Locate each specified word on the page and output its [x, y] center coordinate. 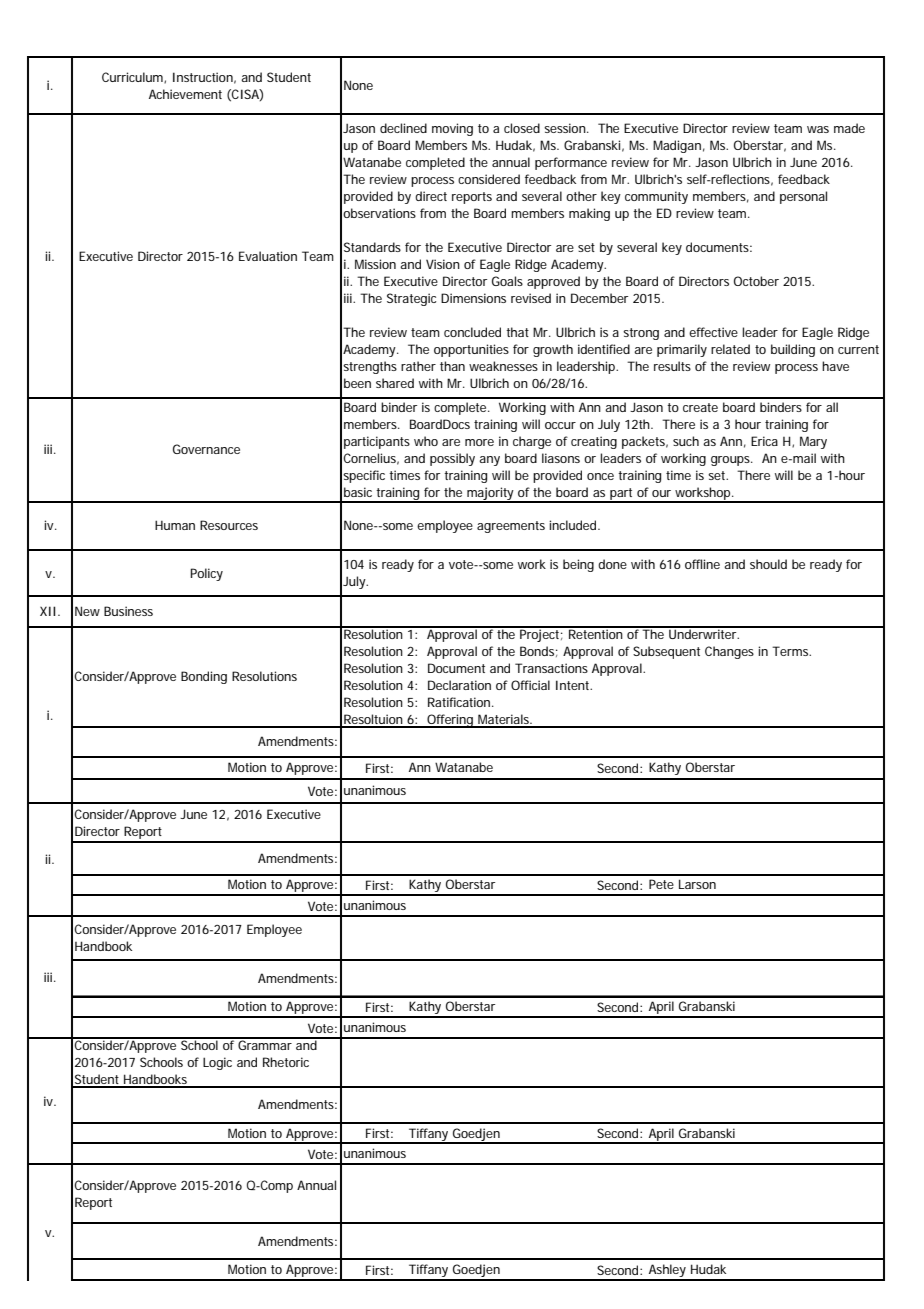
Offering [450, 721]
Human [175, 525]
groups [731, 461]
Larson [697, 884]
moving [452, 129]
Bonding [204, 677]
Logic [217, 1063]
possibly [452, 459]
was [818, 129]
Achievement [185, 94]
